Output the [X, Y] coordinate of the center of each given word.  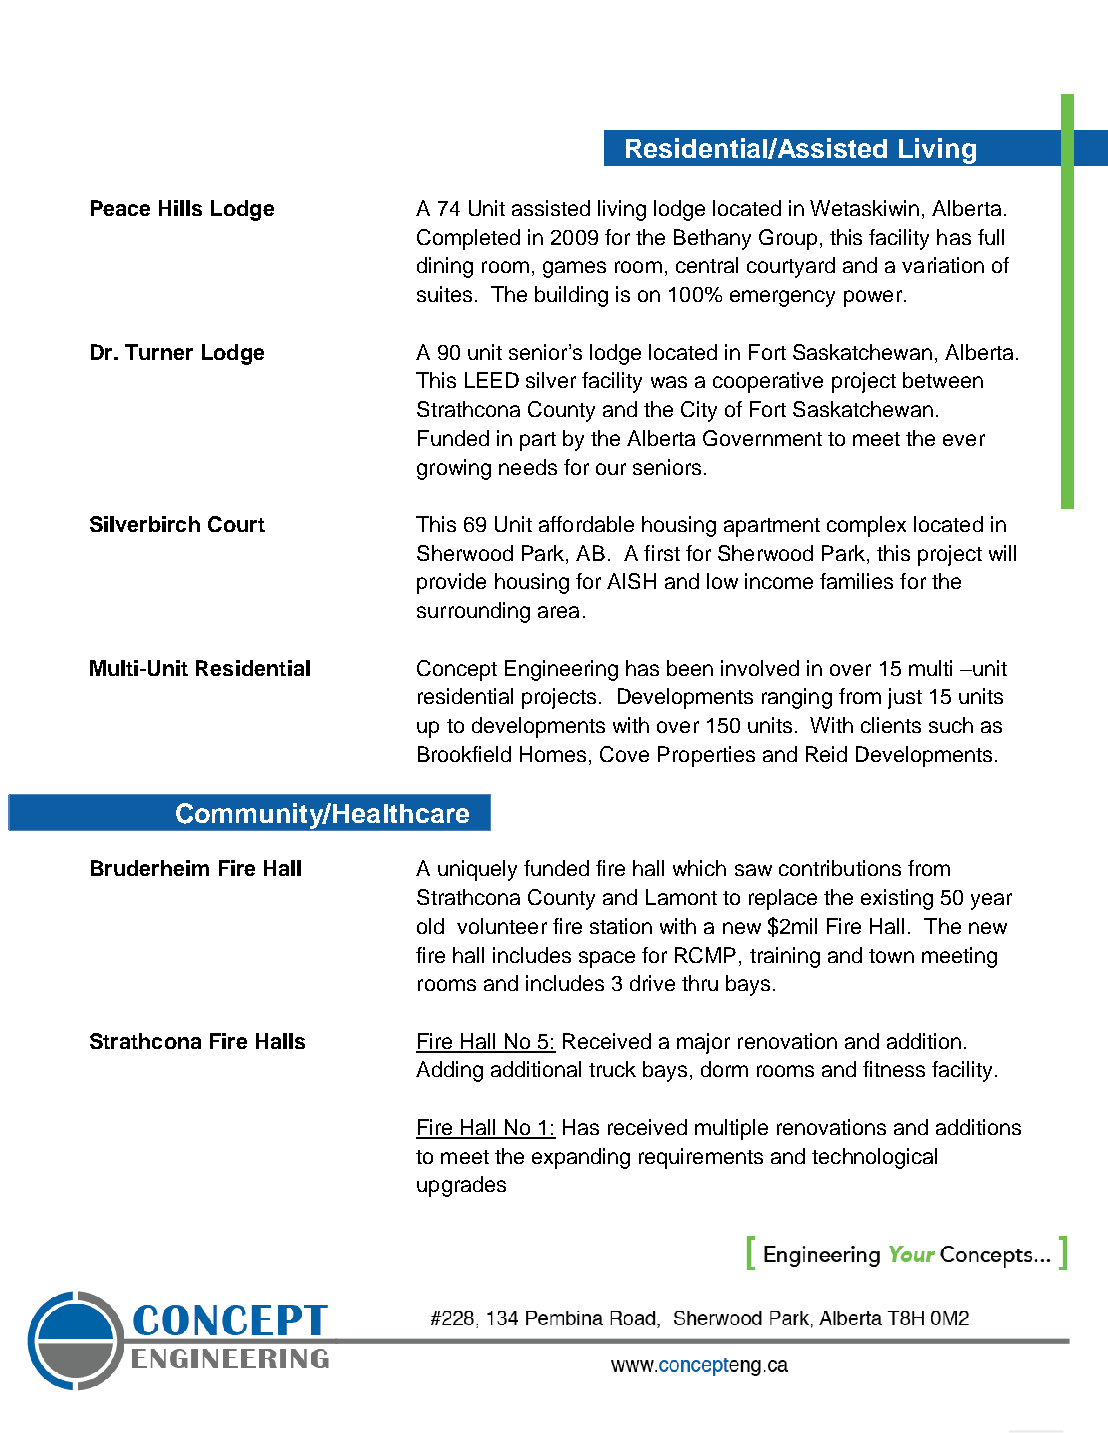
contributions [840, 868]
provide [451, 583]
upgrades [461, 1186]
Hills [180, 208]
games [574, 269]
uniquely [477, 870]
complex [866, 526]
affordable [586, 524]
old [430, 926]
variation [943, 265]
